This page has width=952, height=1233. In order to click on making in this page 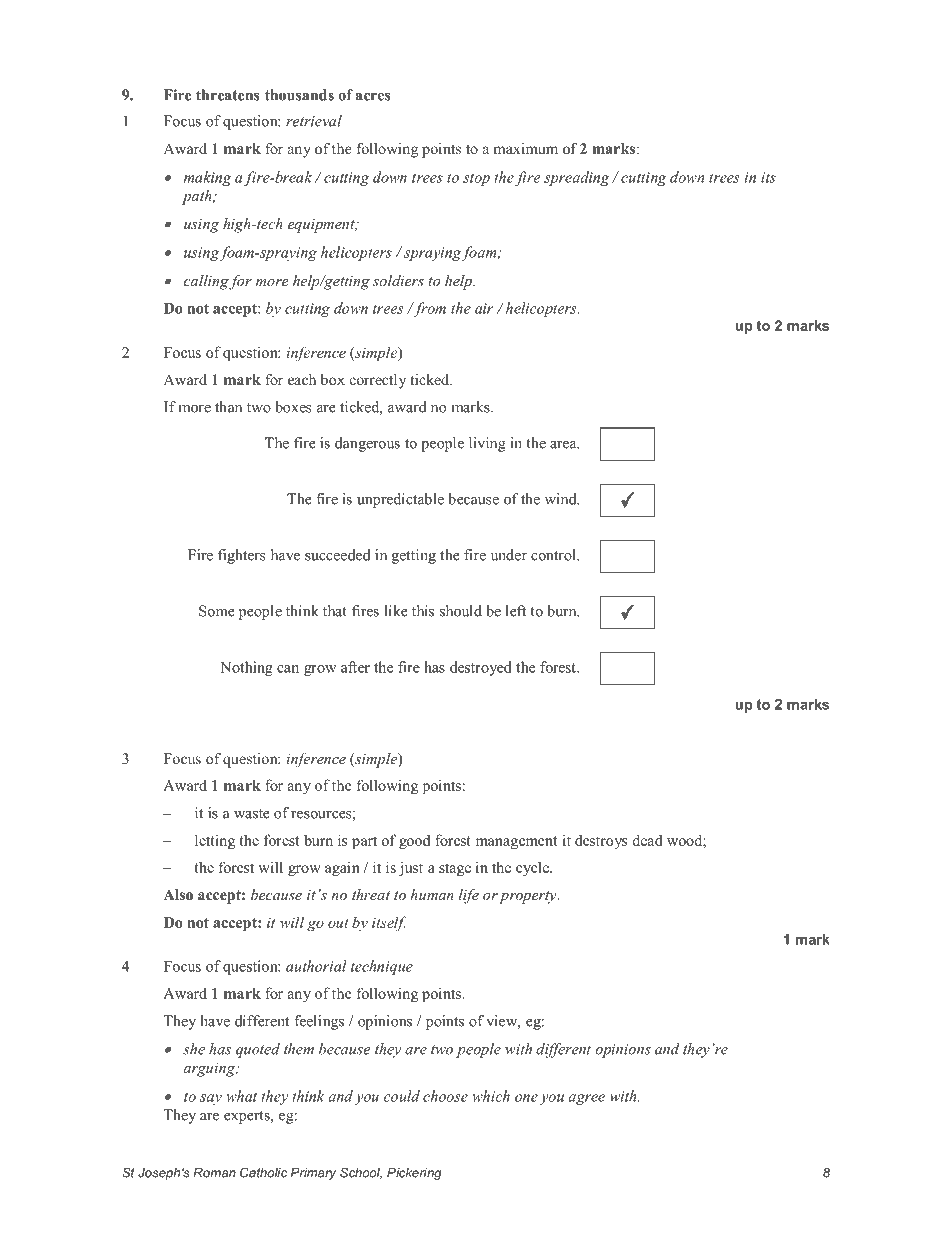, I will do `click(207, 178)`.
